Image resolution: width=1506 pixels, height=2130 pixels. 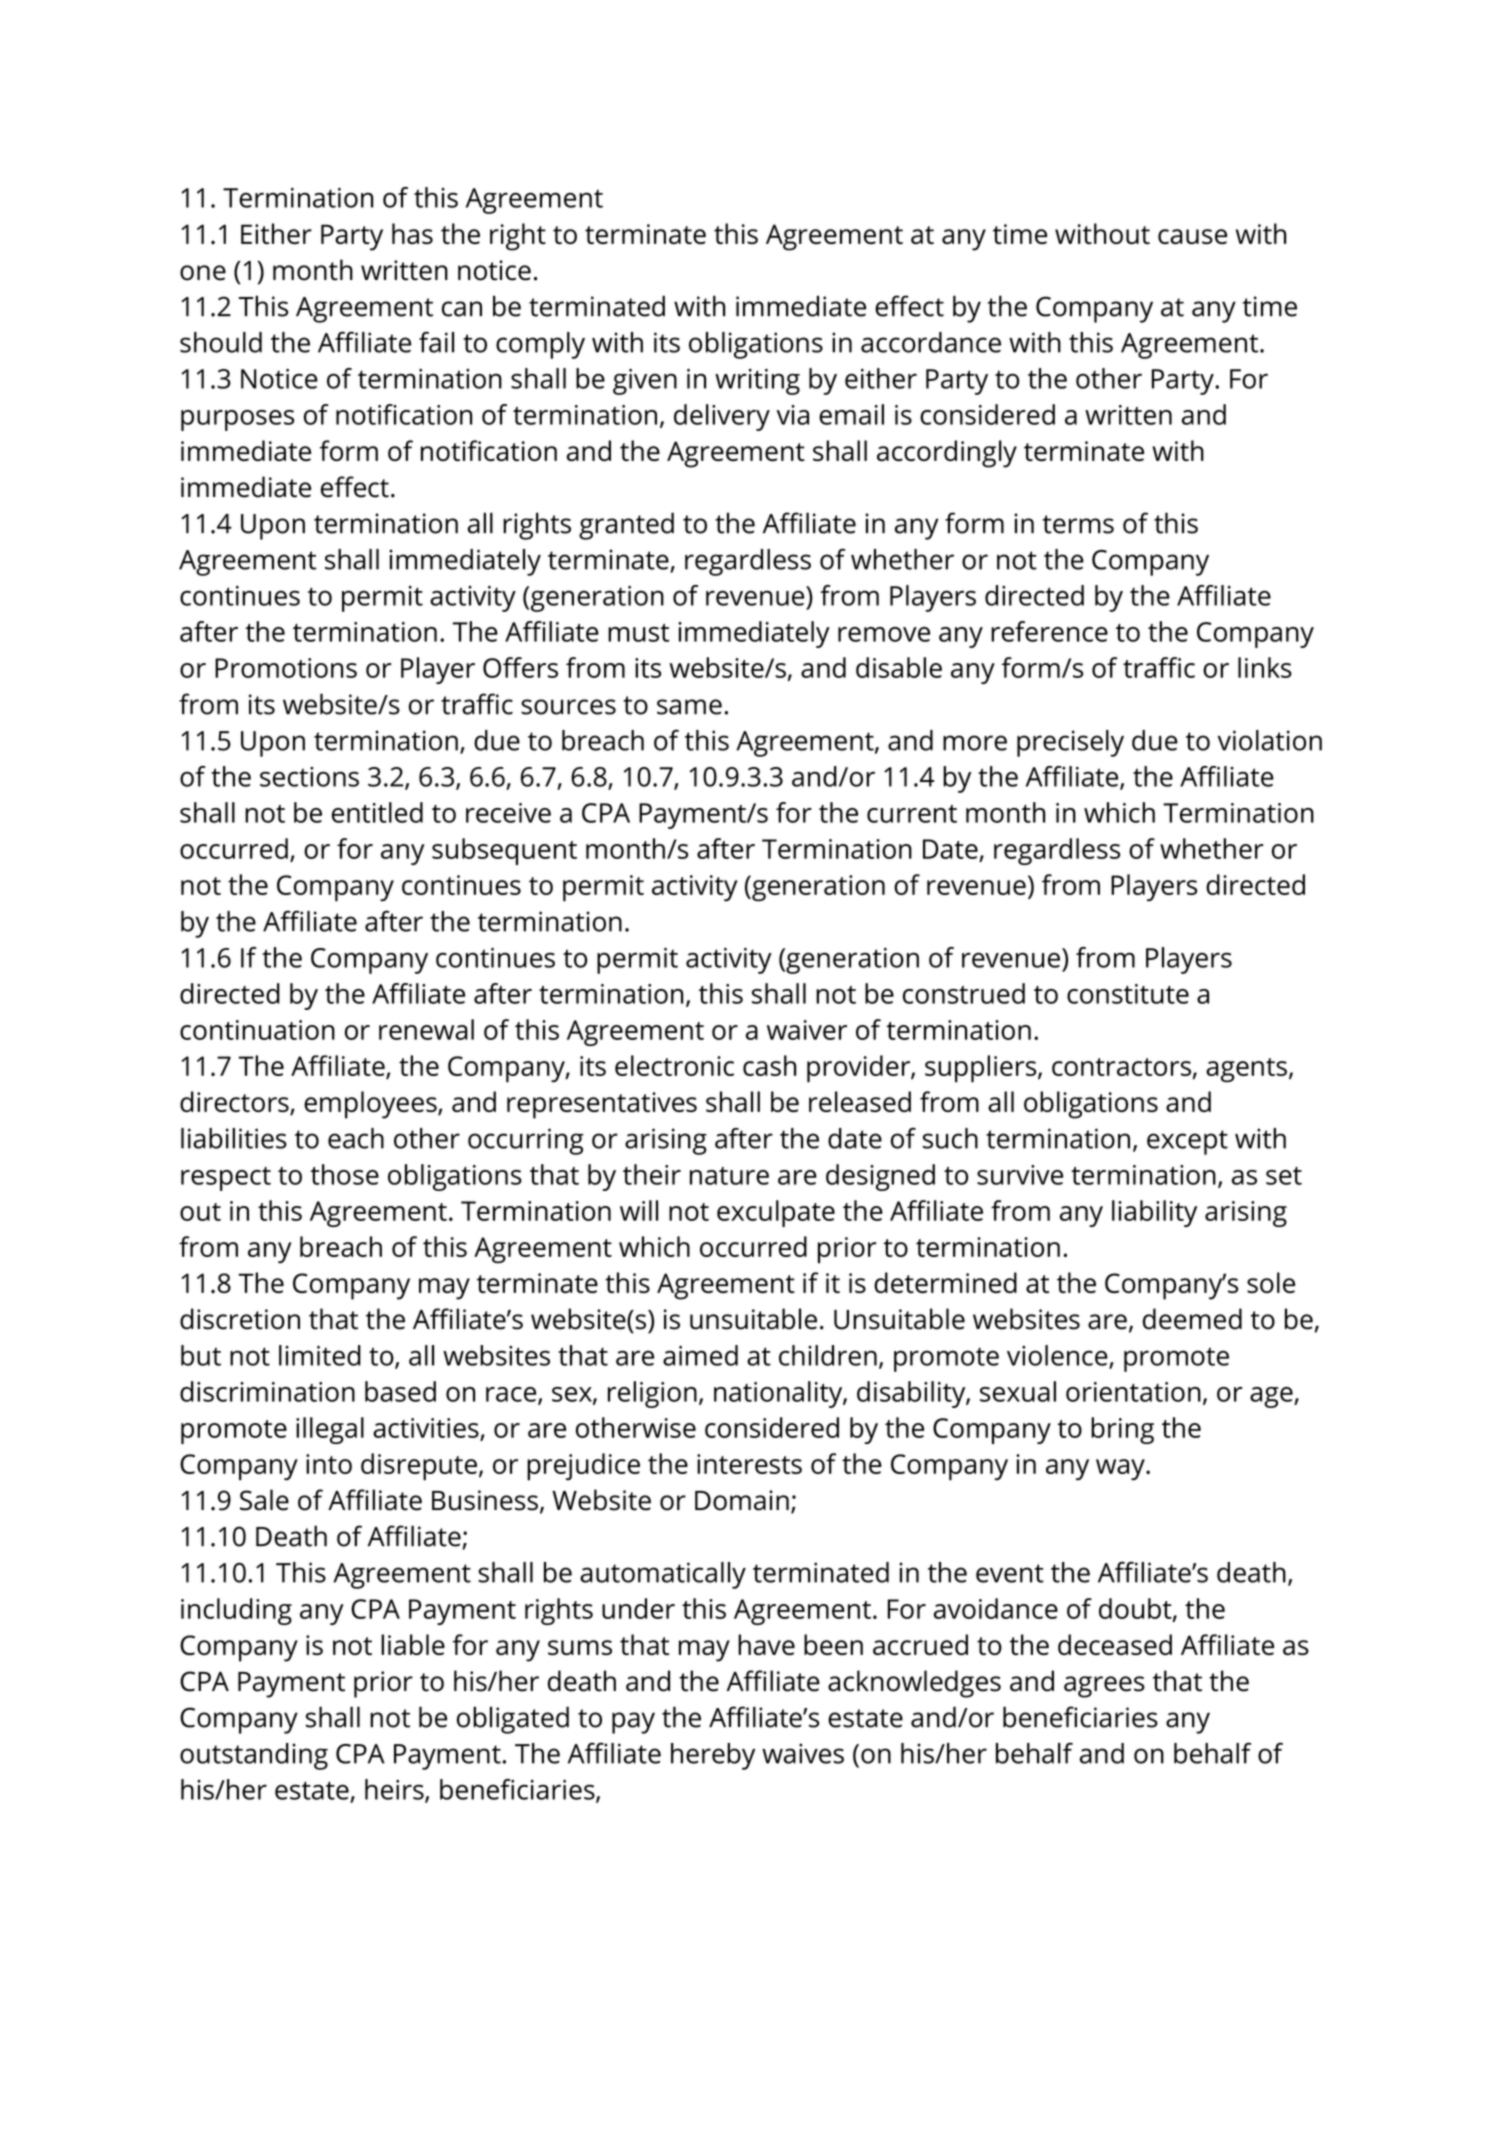 I want to click on continuation, so click(x=257, y=1030).
